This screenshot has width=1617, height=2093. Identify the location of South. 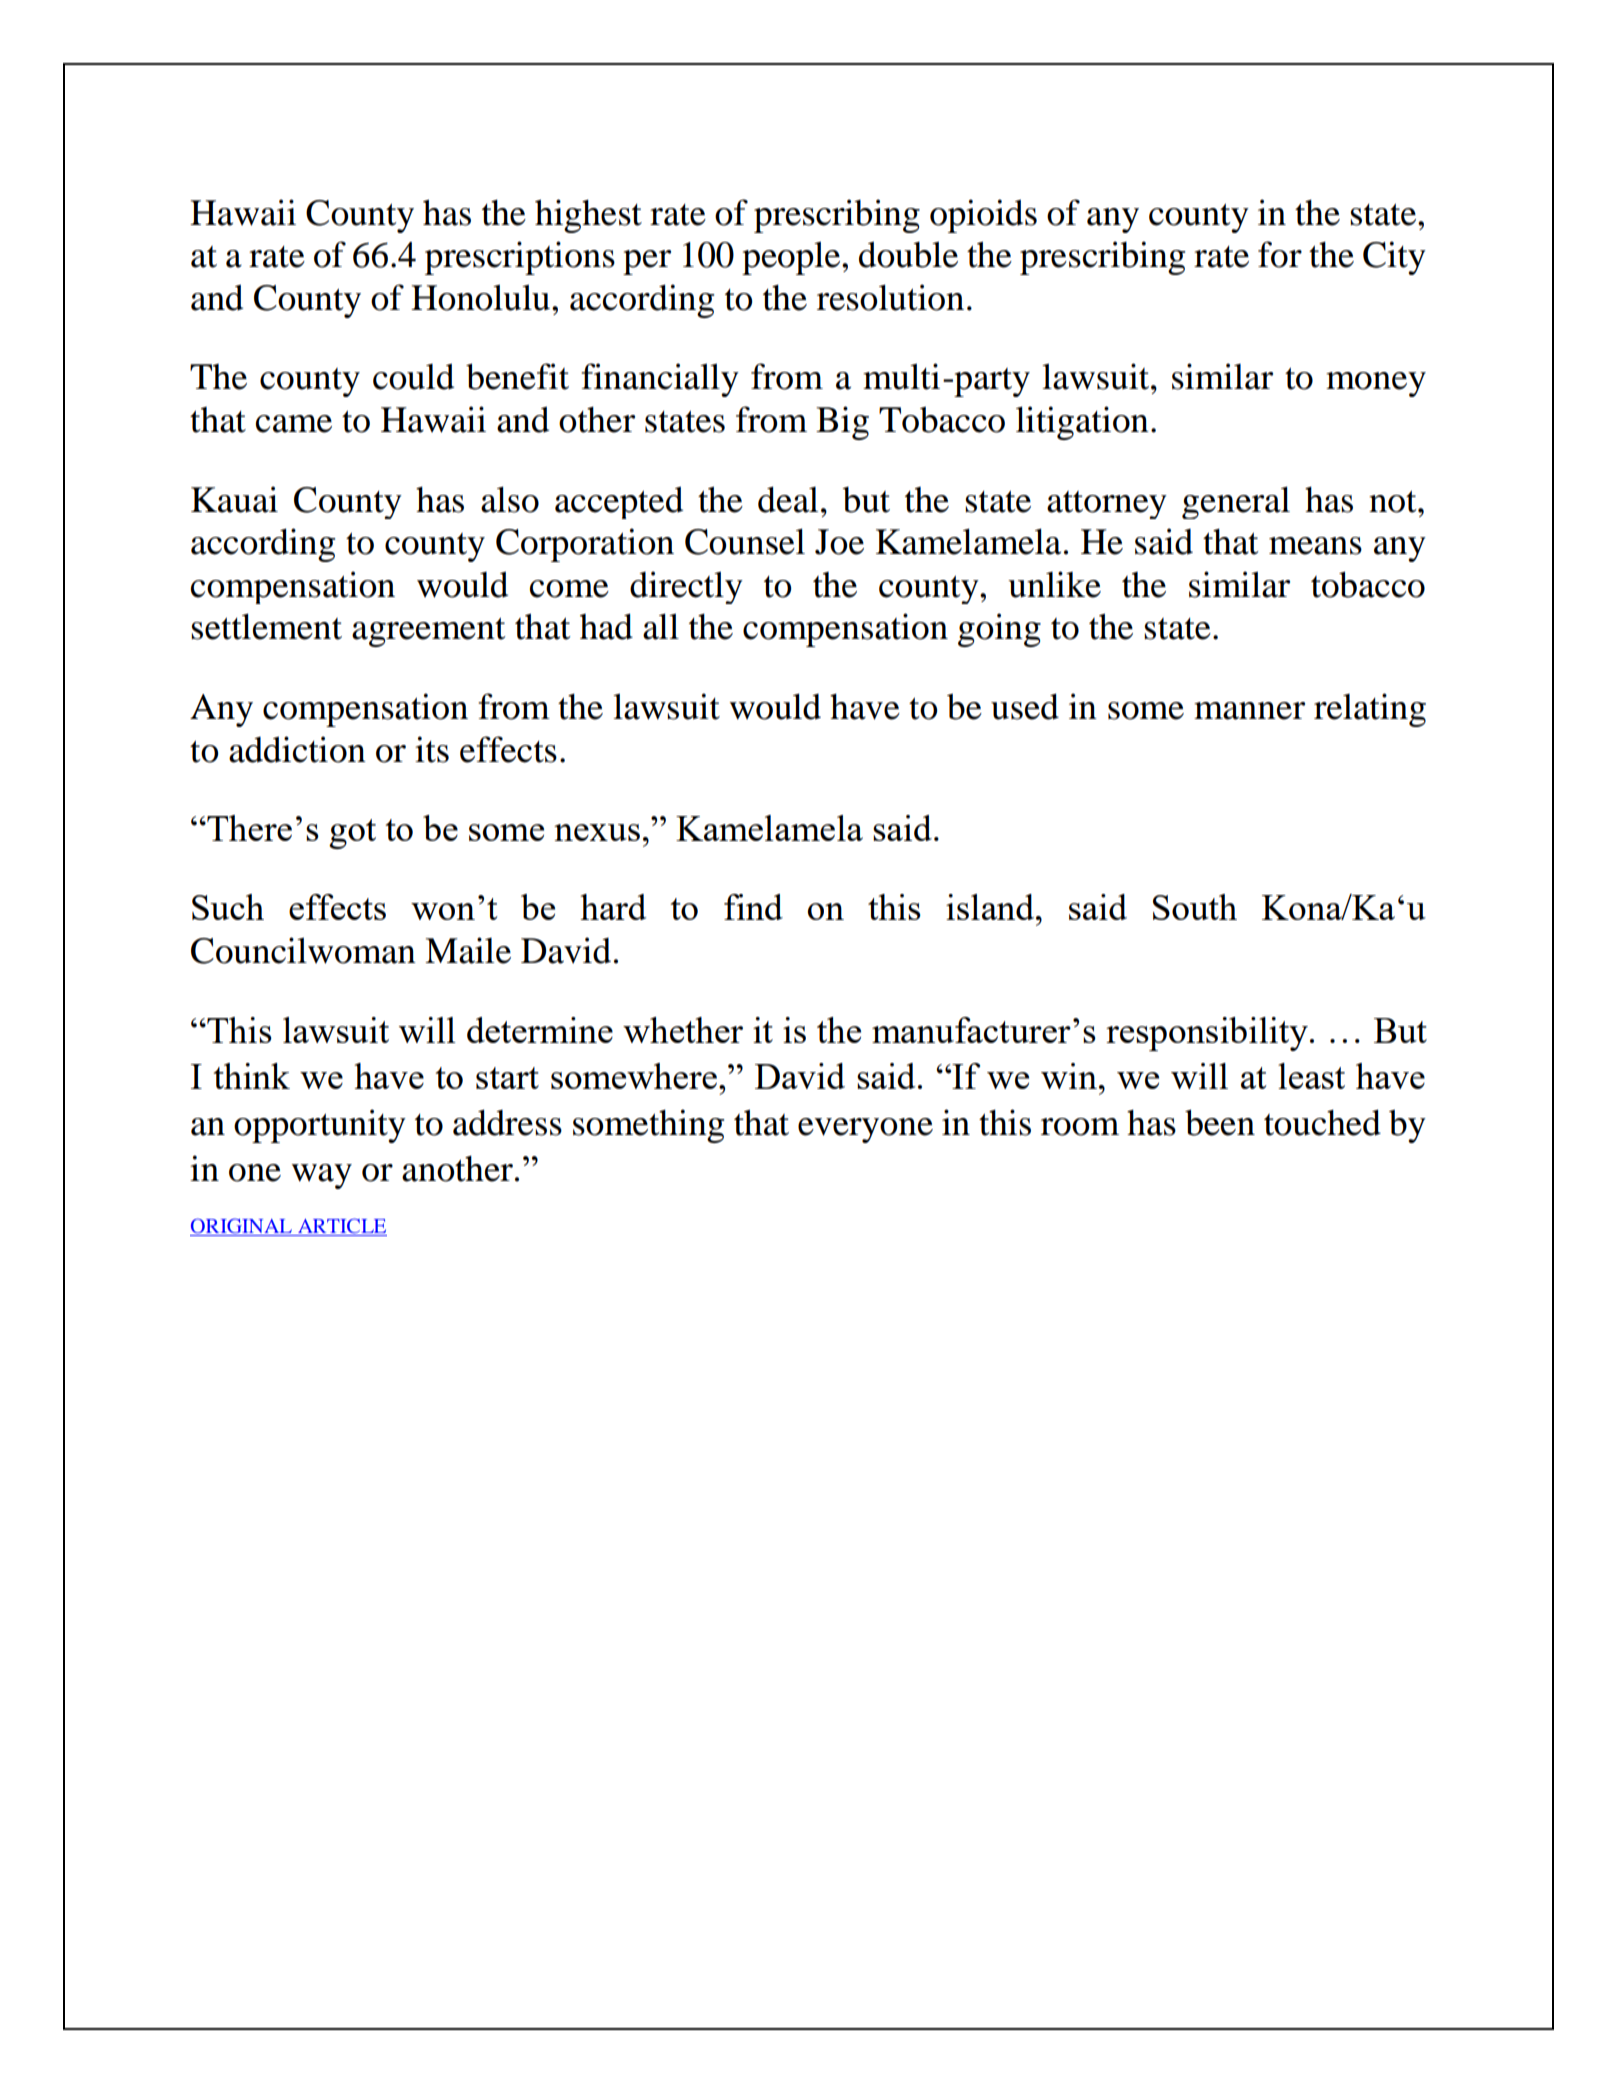
(1195, 907).
